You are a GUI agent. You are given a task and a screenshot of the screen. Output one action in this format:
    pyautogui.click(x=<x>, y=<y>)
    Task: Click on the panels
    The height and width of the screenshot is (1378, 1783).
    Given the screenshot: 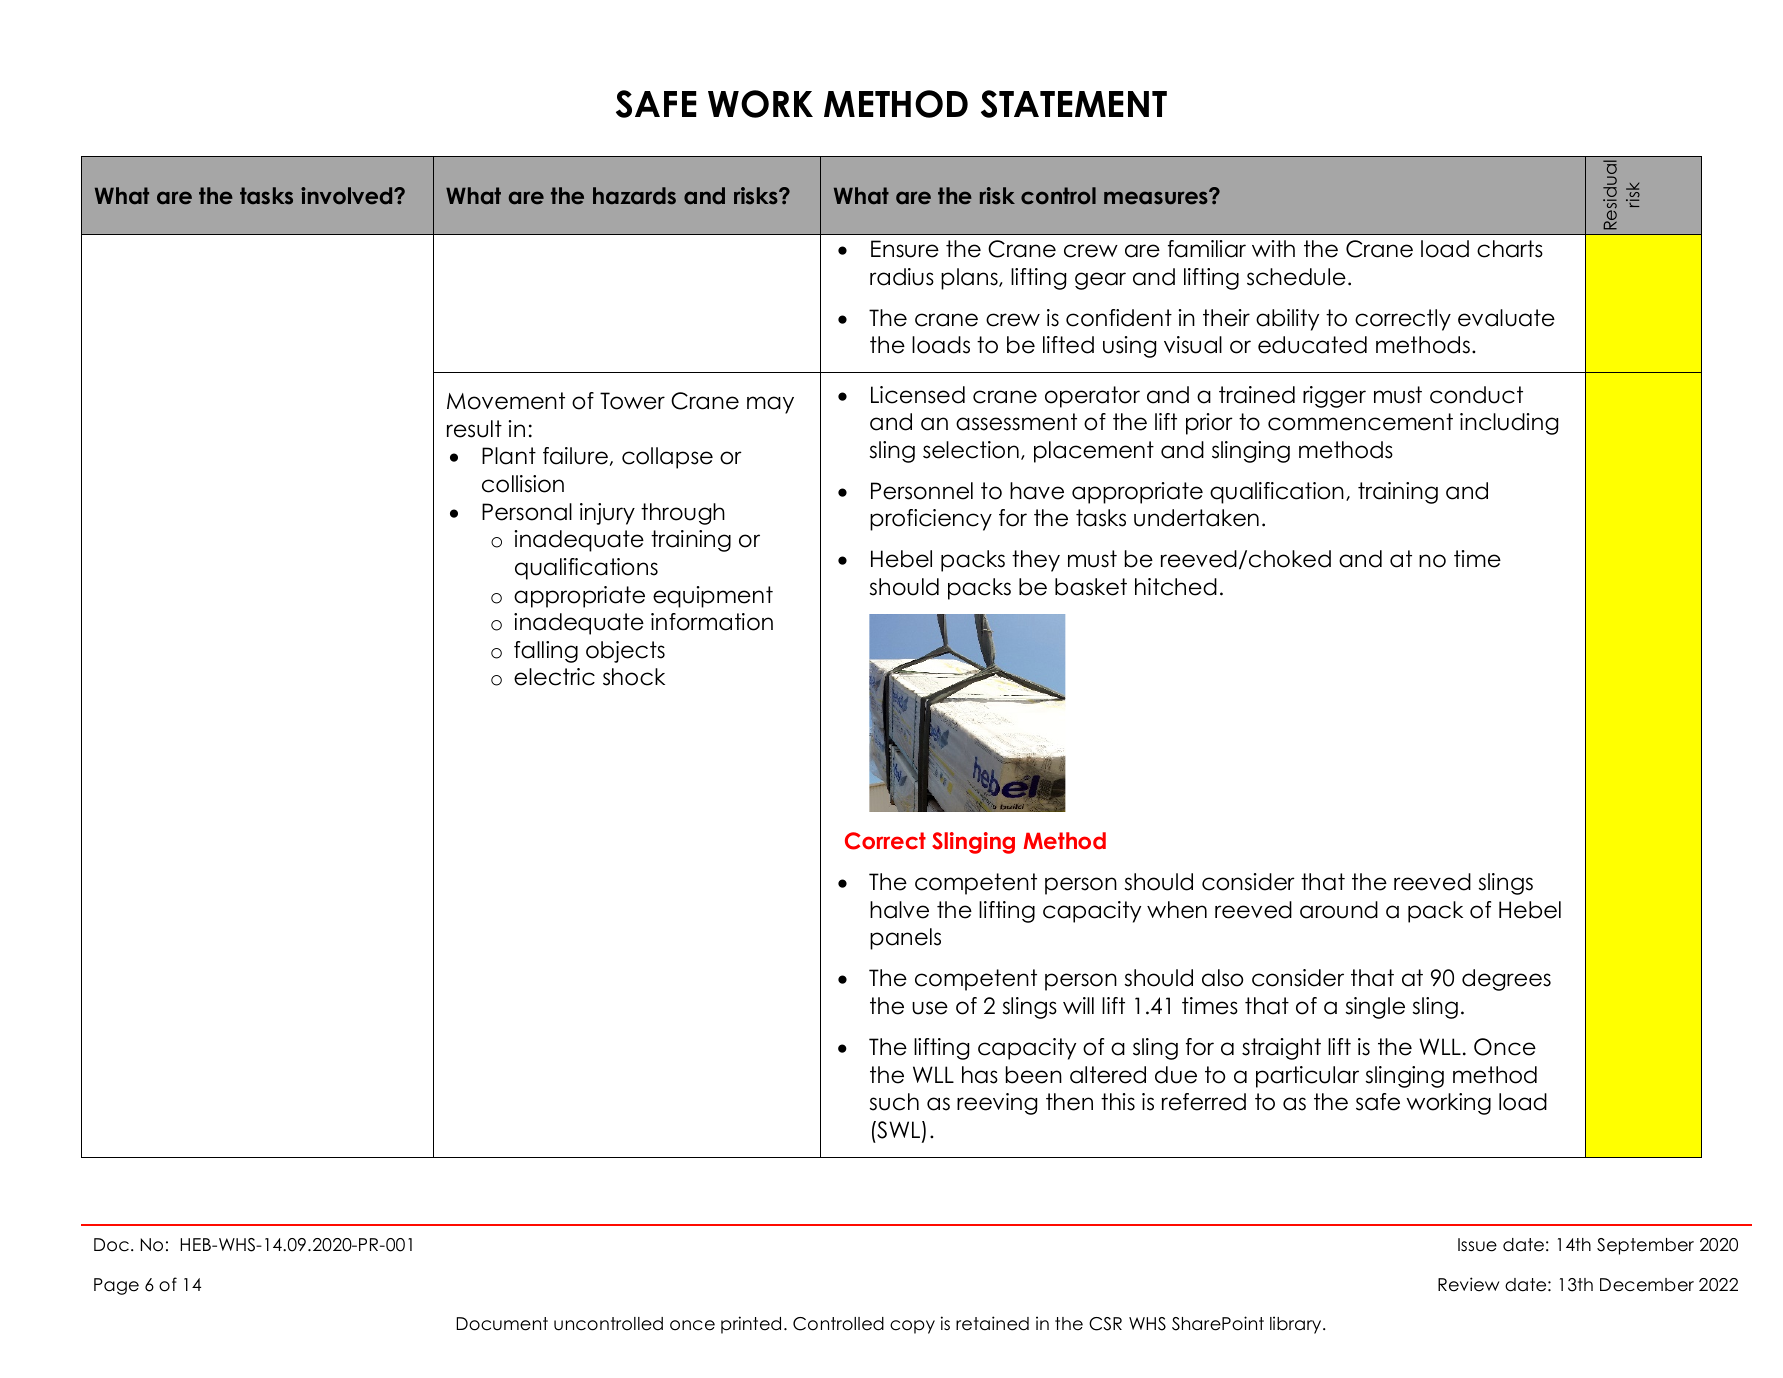 What is the action you would take?
    pyautogui.click(x=905, y=939)
